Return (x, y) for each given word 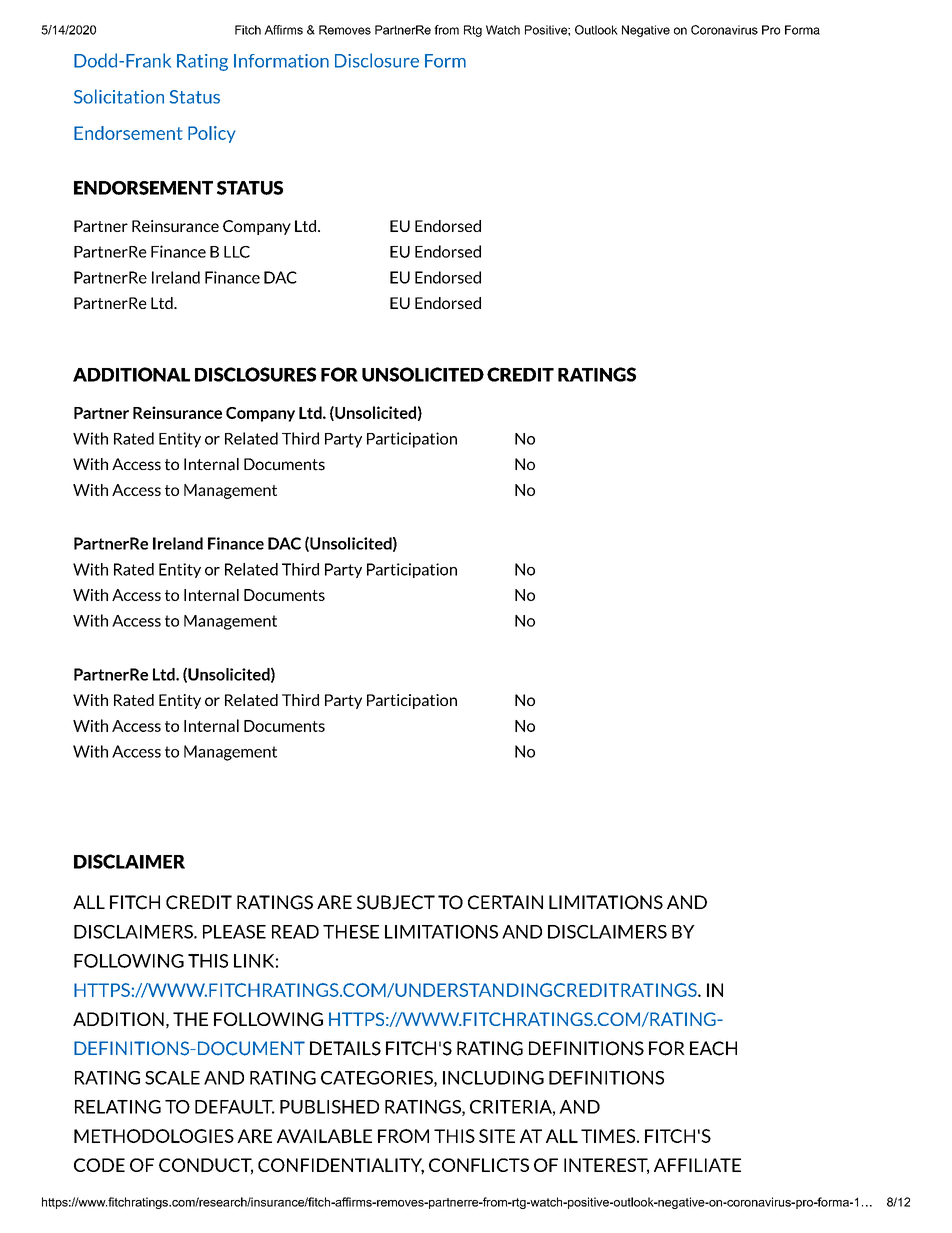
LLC (237, 252)
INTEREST (606, 1166)
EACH (713, 1048)
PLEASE (234, 932)
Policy (211, 134)
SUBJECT (396, 902)
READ (295, 932)
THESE (351, 932)
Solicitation (119, 96)
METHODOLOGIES (154, 1136)
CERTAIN (505, 902)
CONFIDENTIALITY (341, 1166)
